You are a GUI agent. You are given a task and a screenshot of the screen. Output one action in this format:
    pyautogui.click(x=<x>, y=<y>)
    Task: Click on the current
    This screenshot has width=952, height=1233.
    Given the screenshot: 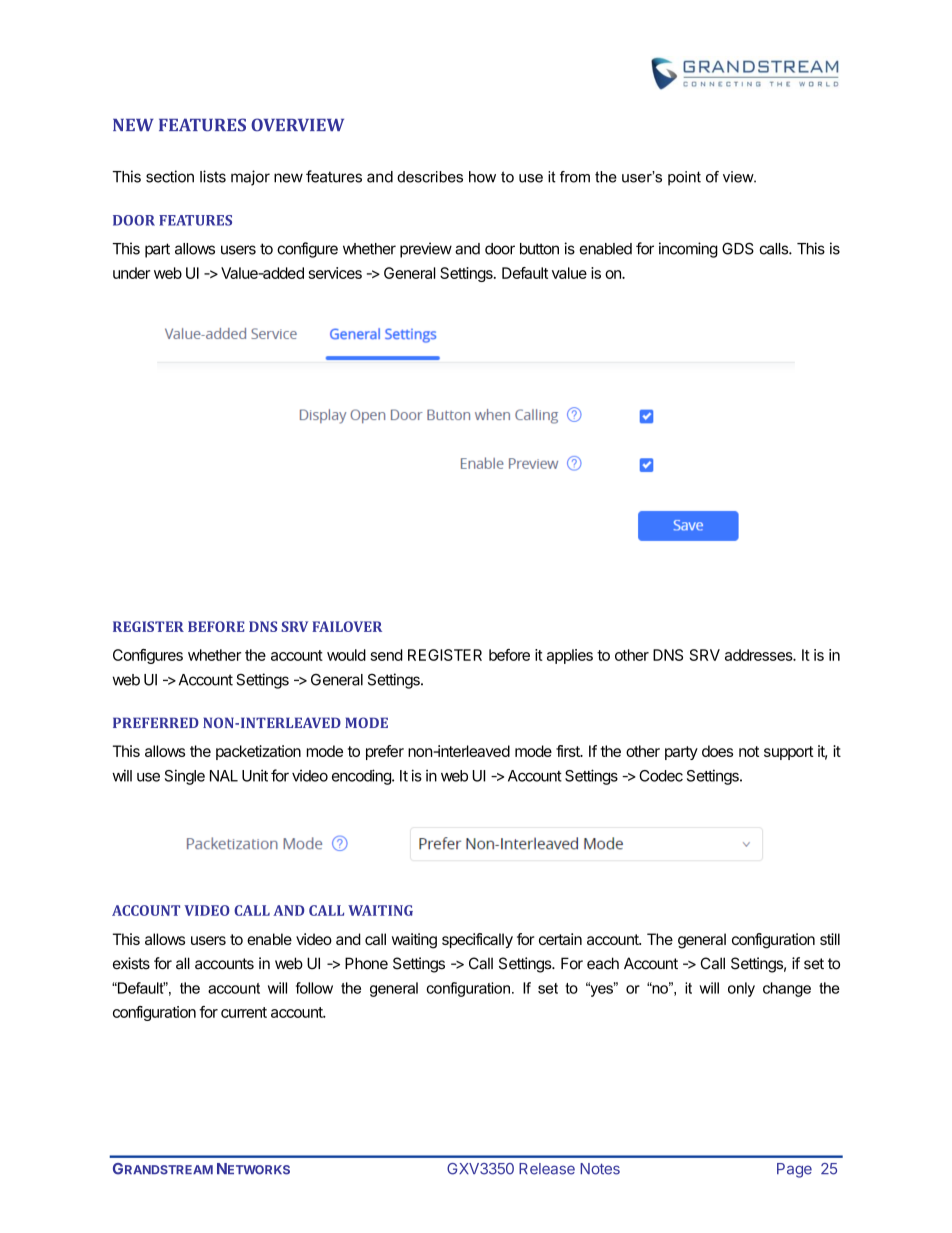 What is the action you would take?
    pyautogui.click(x=244, y=1012)
